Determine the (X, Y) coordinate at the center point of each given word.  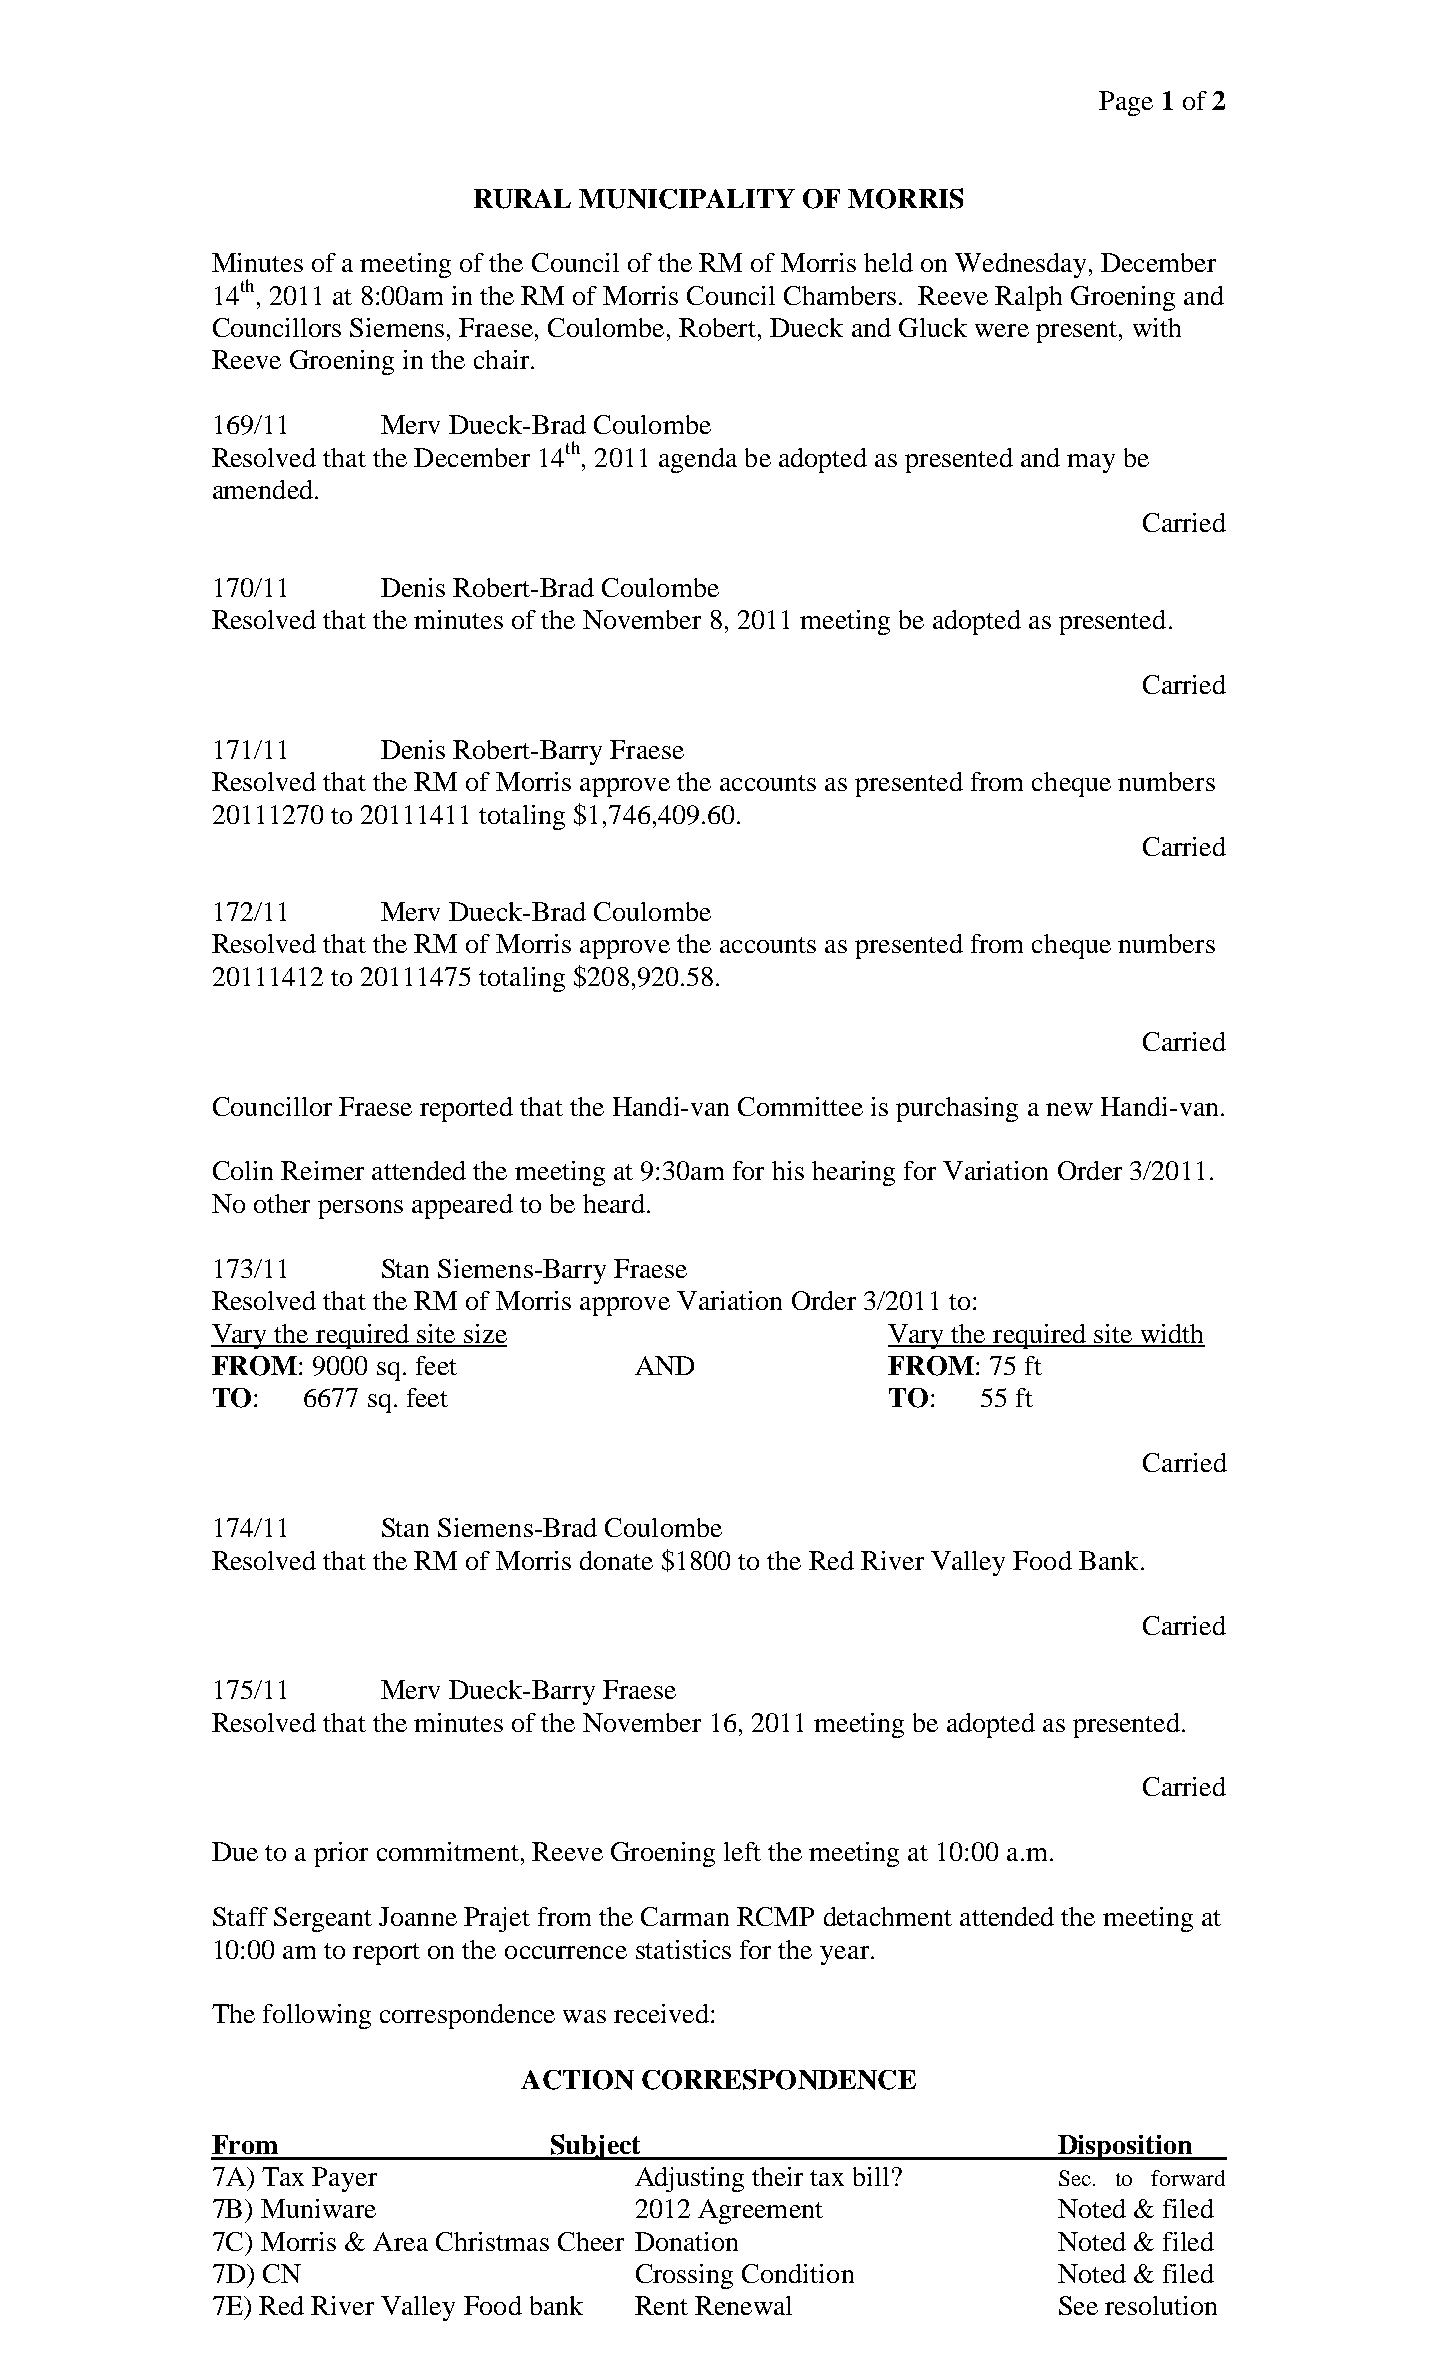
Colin (243, 1170)
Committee (800, 1106)
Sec (1075, 2178)
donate (616, 1560)
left (742, 1851)
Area (400, 2241)
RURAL (522, 199)
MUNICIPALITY (687, 199)
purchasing (957, 1109)
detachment (888, 1916)
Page (1126, 103)
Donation (686, 2241)
